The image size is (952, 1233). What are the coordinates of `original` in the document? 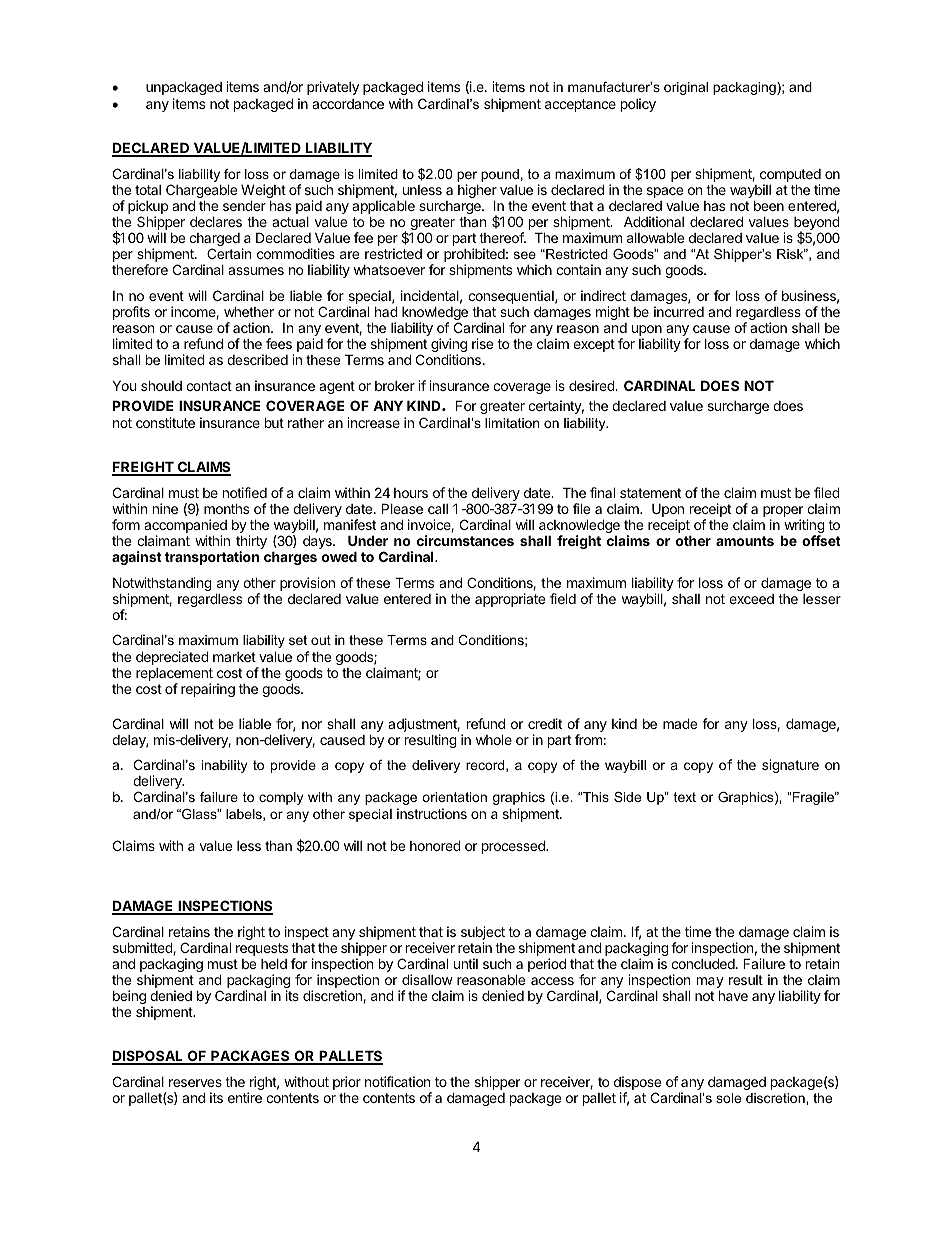 It's located at (686, 88).
